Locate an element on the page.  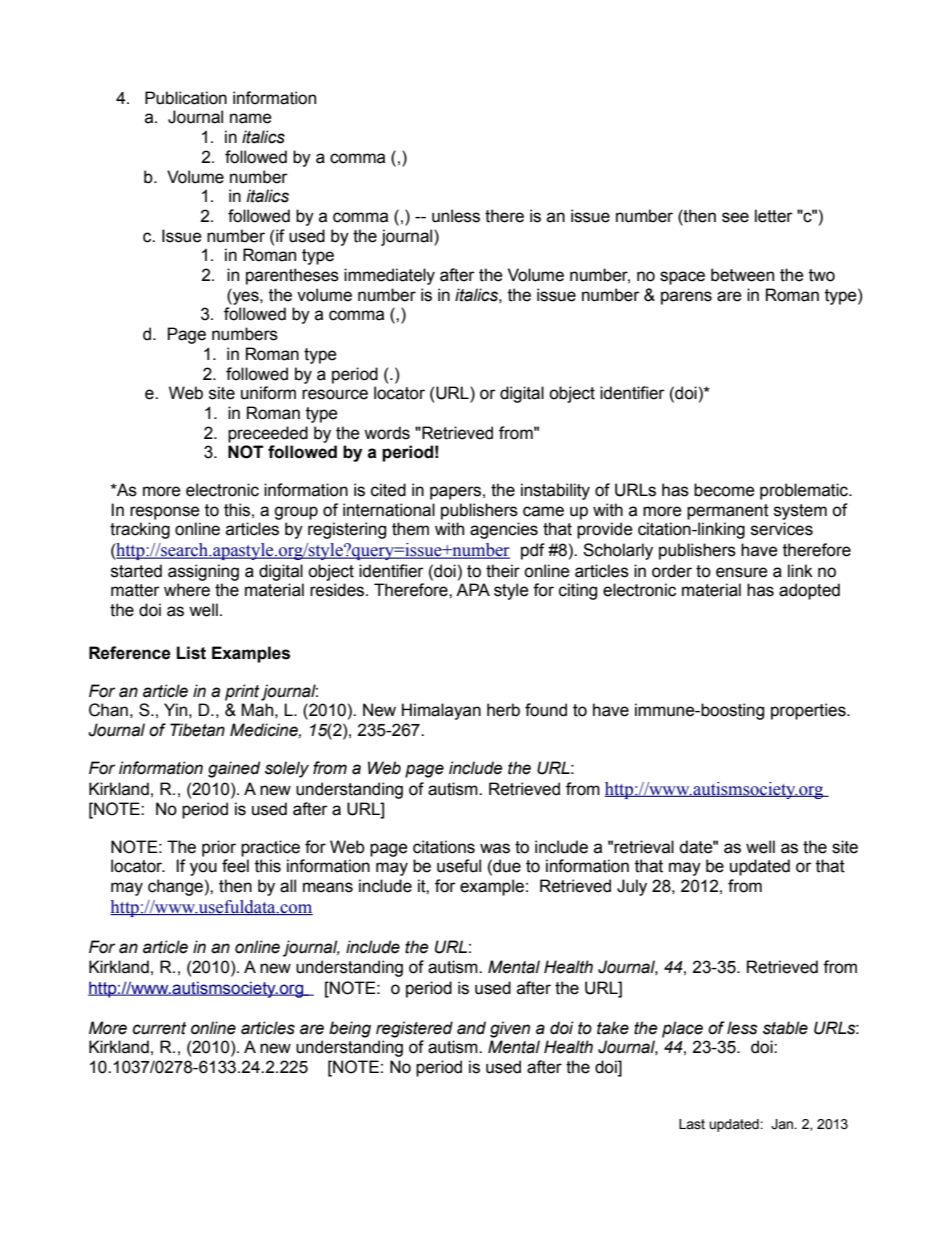
become is located at coordinates (724, 490).
